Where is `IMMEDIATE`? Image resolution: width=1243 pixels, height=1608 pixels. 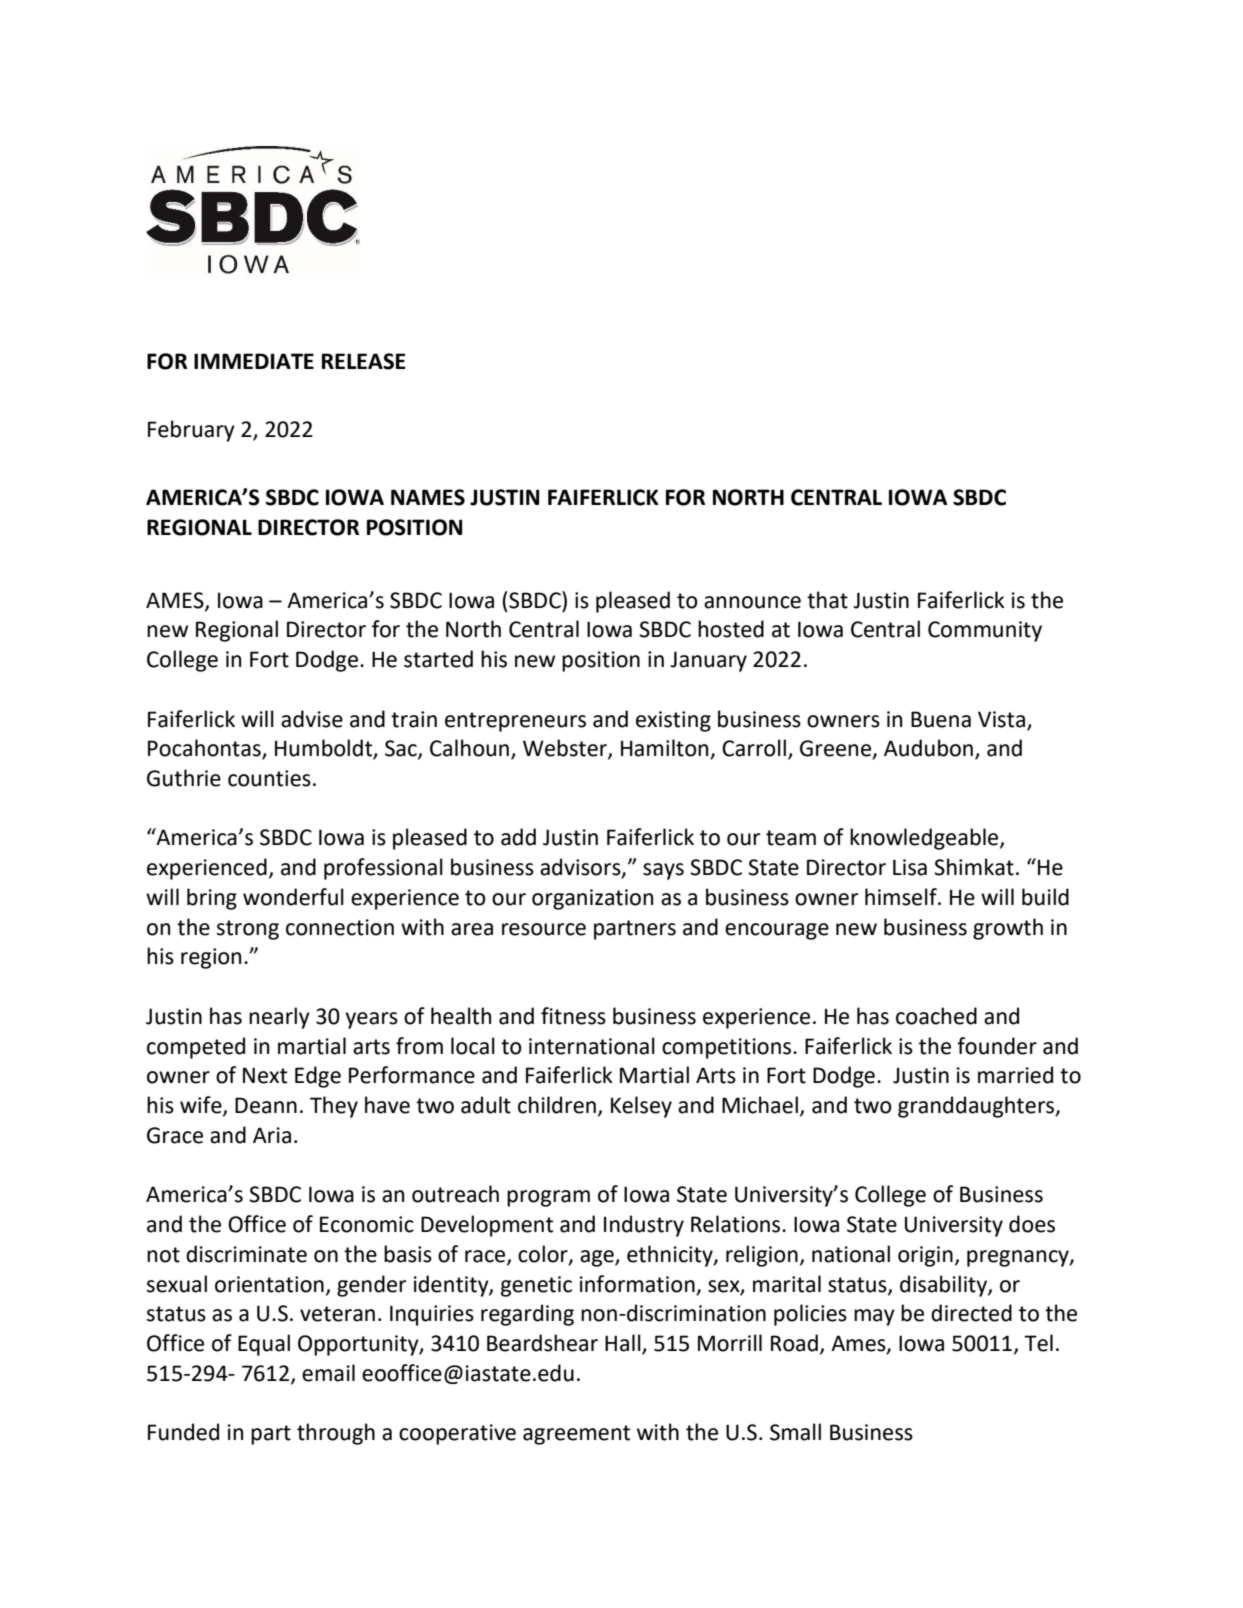
IMMEDIATE is located at coordinates (254, 361).
